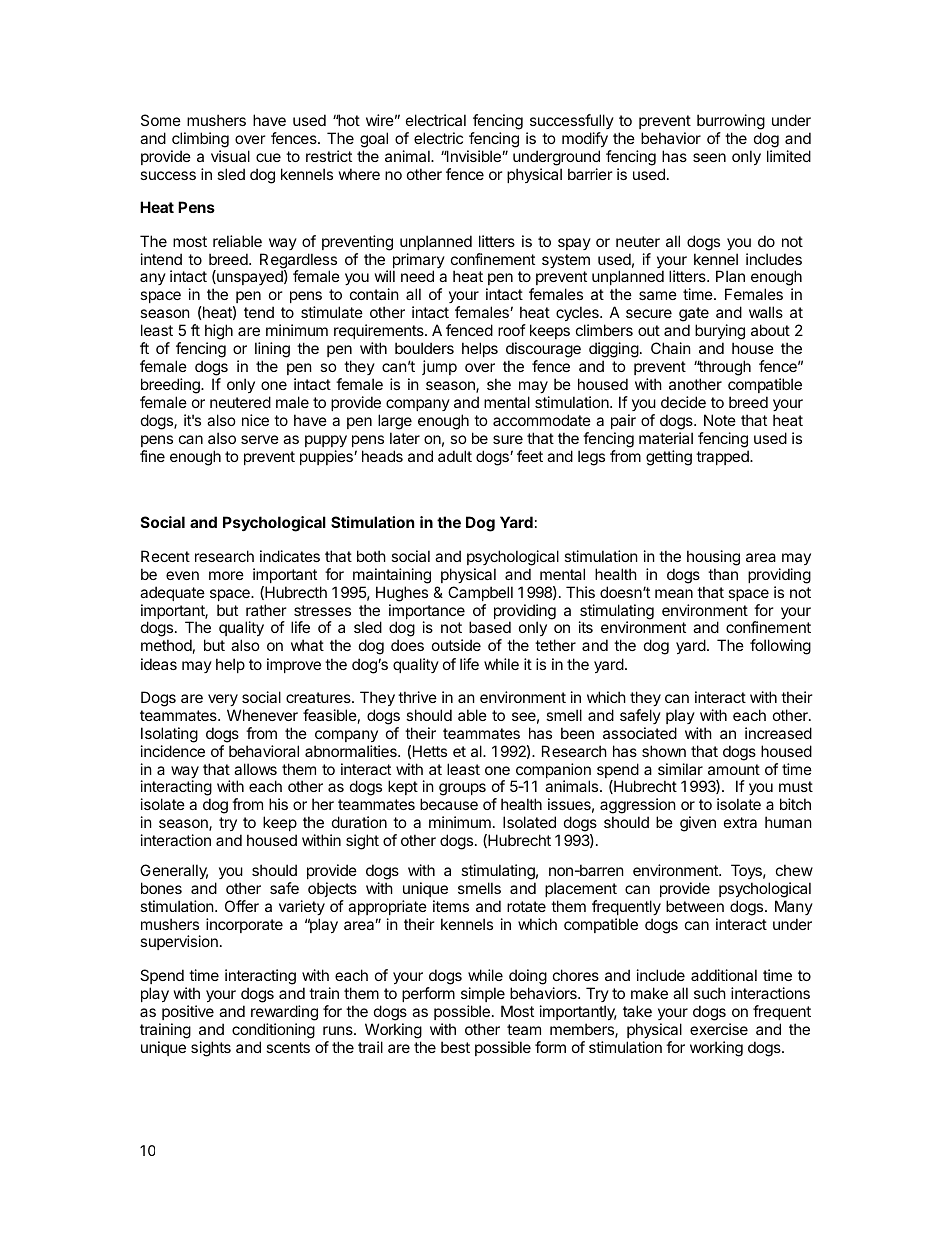 Image resolution: width=952 pixels, height=1233 pixels. Describe the element at coordinates (223, 700) in the page. I see `very` at that location.
